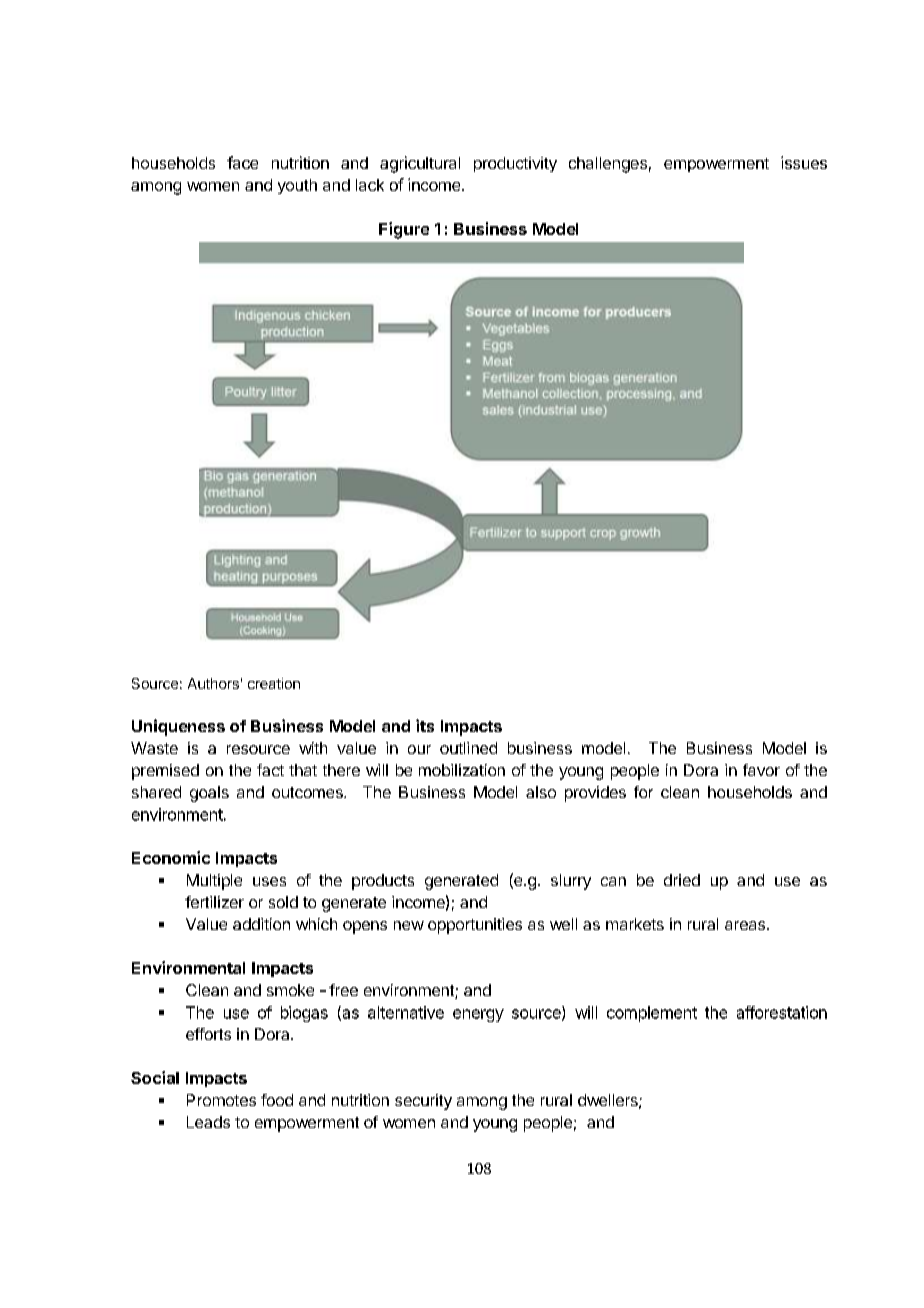 The width and height of the document is (924, 1308). What do you see at coordinates (425, 725) in the document?
I see `its` at bounding box center [425, 725].
